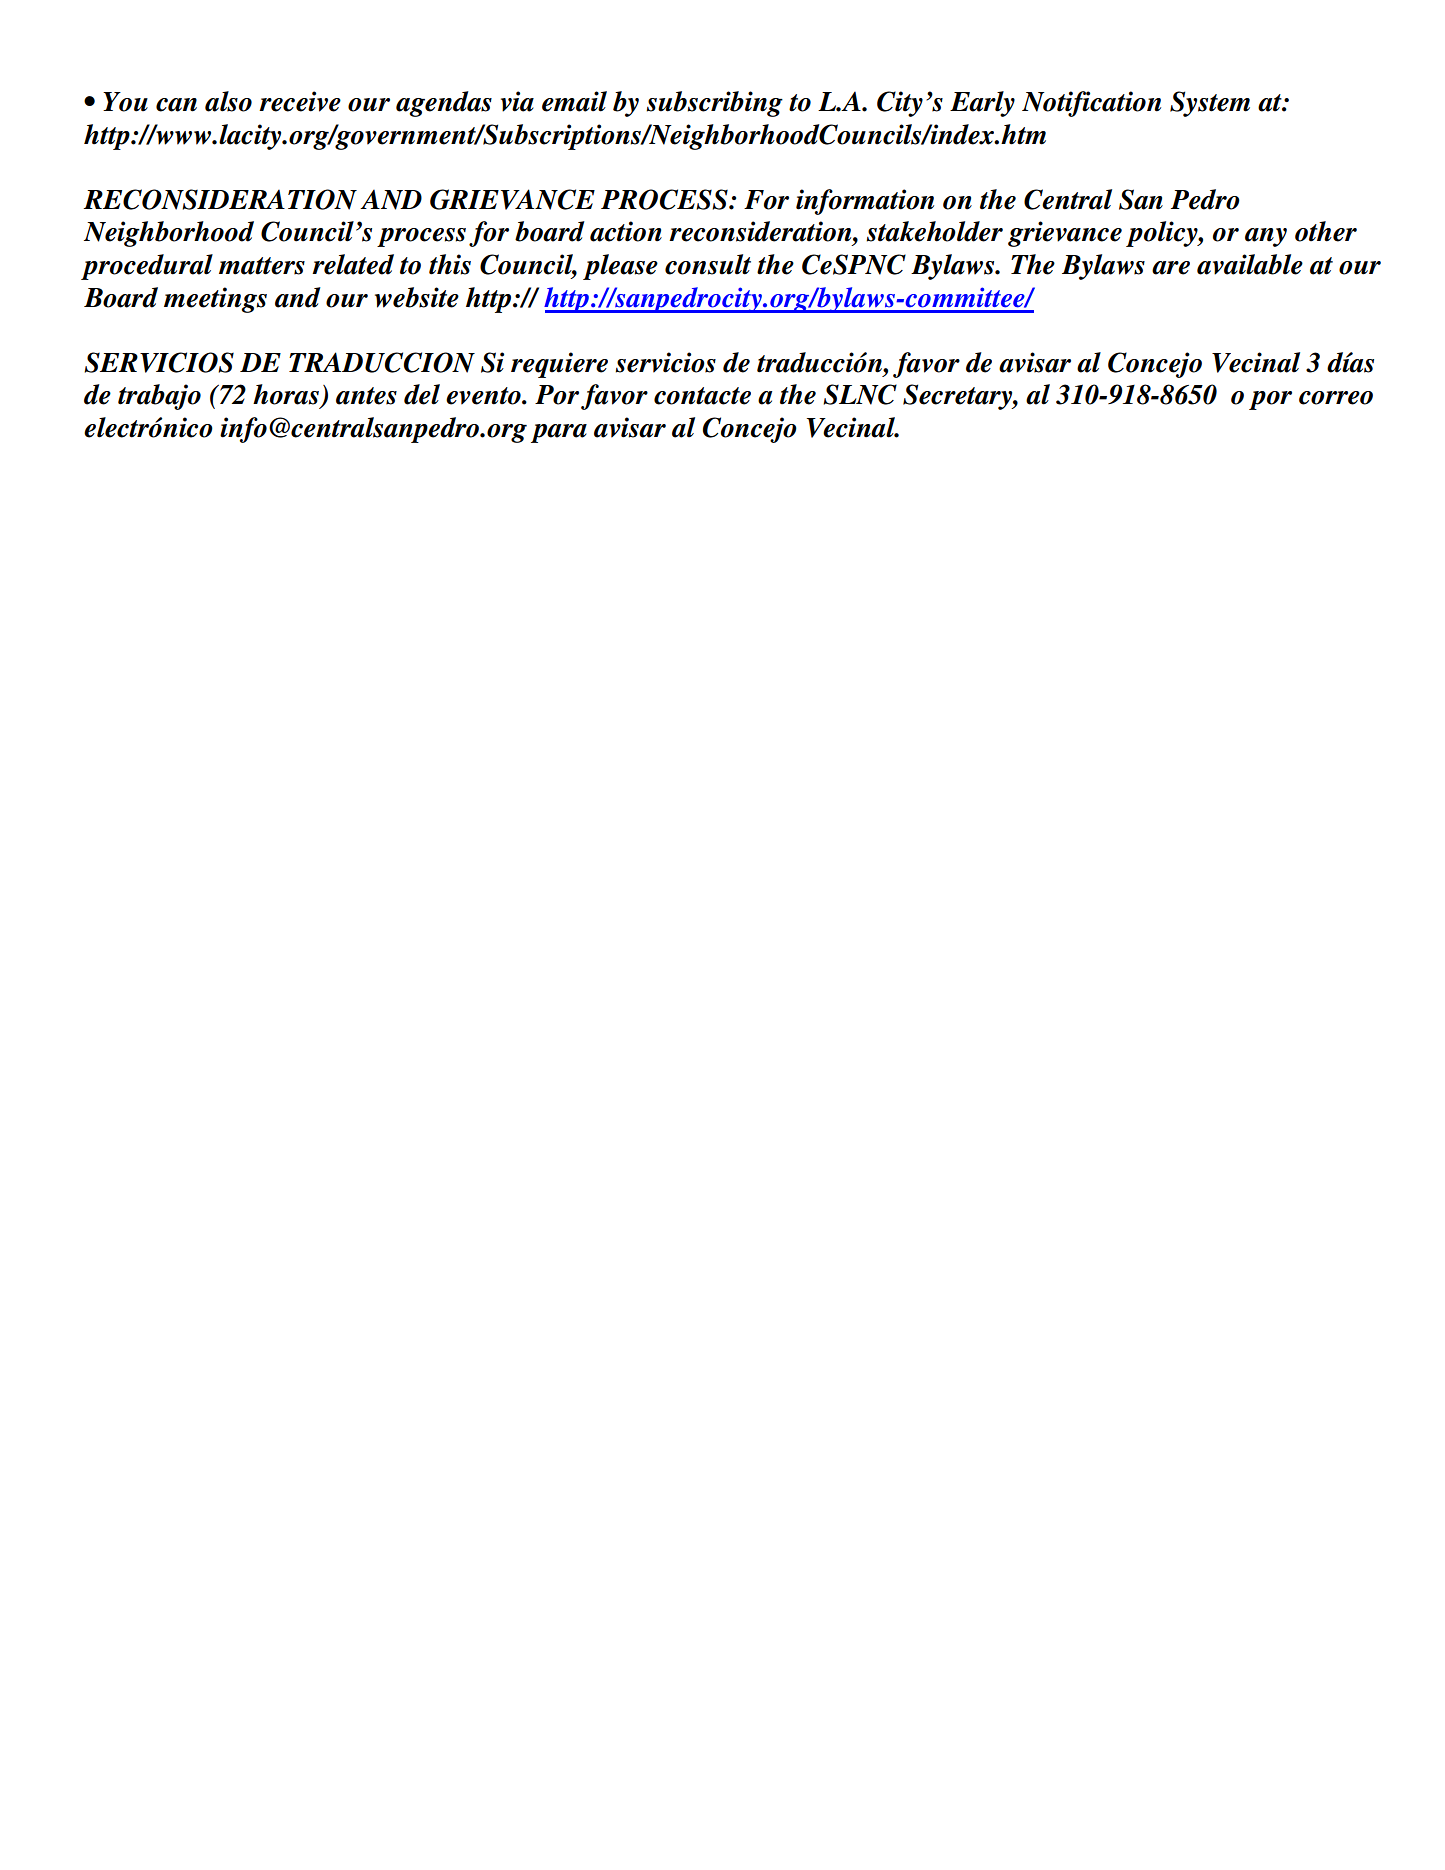  What do you see at coordinates (1171, 268) in the screenshot?
I see `are` at bounding box center [1171, 268].
